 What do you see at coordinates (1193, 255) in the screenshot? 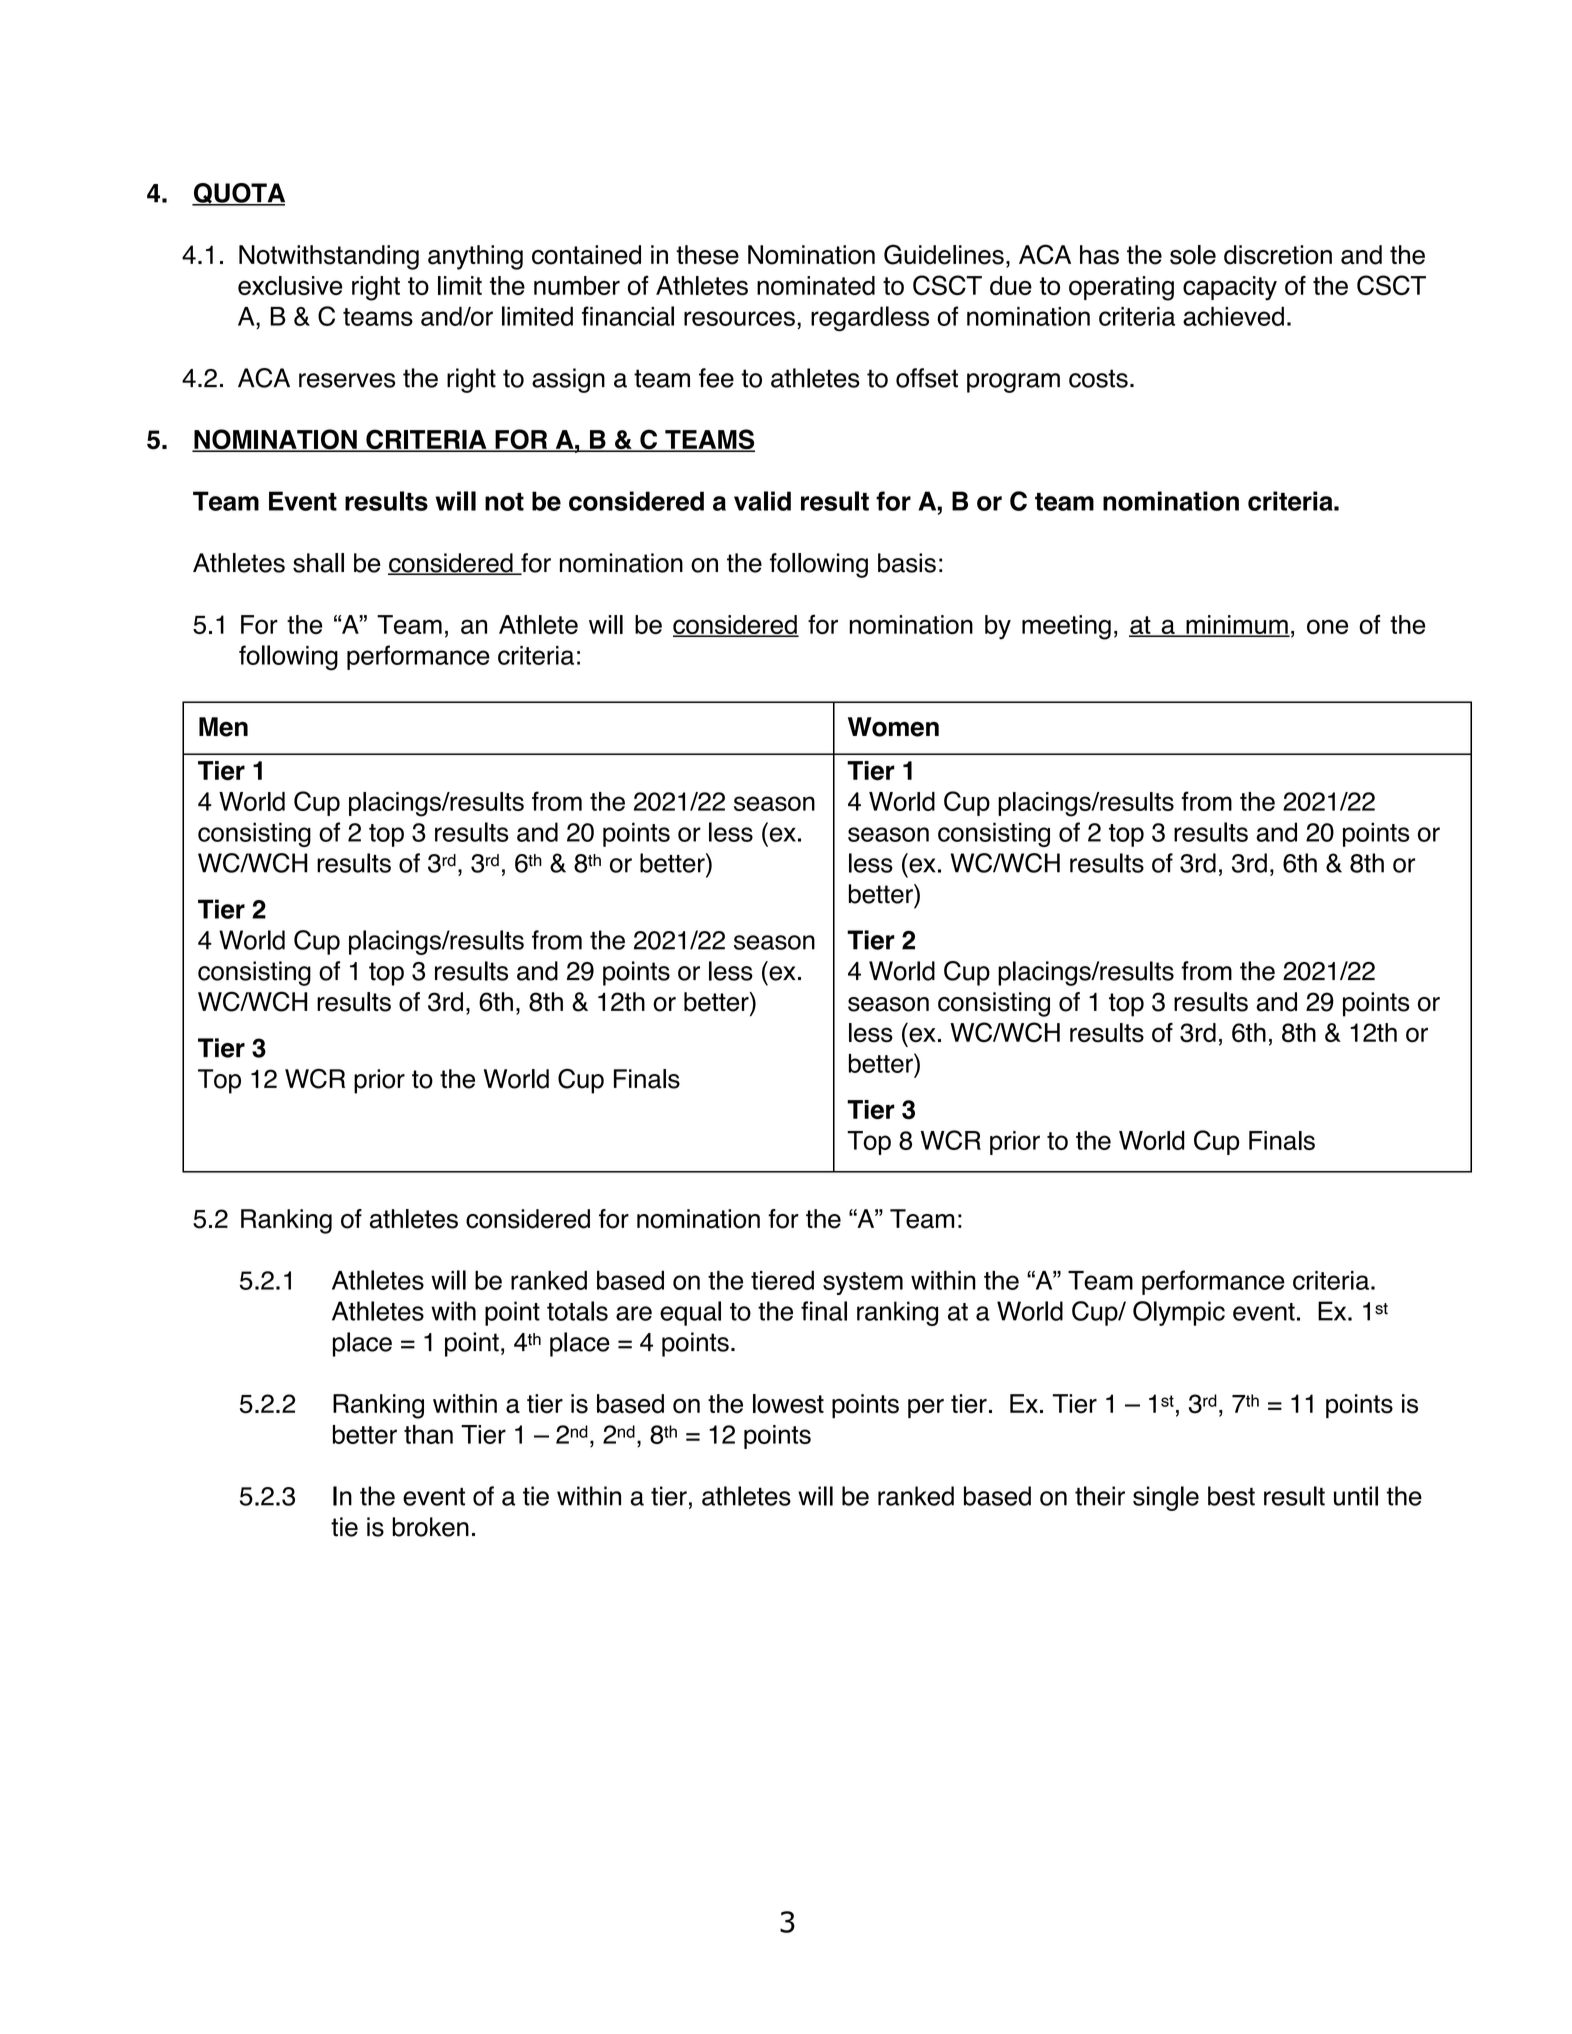
I see `sole` at bounding box center [1193, 255].
